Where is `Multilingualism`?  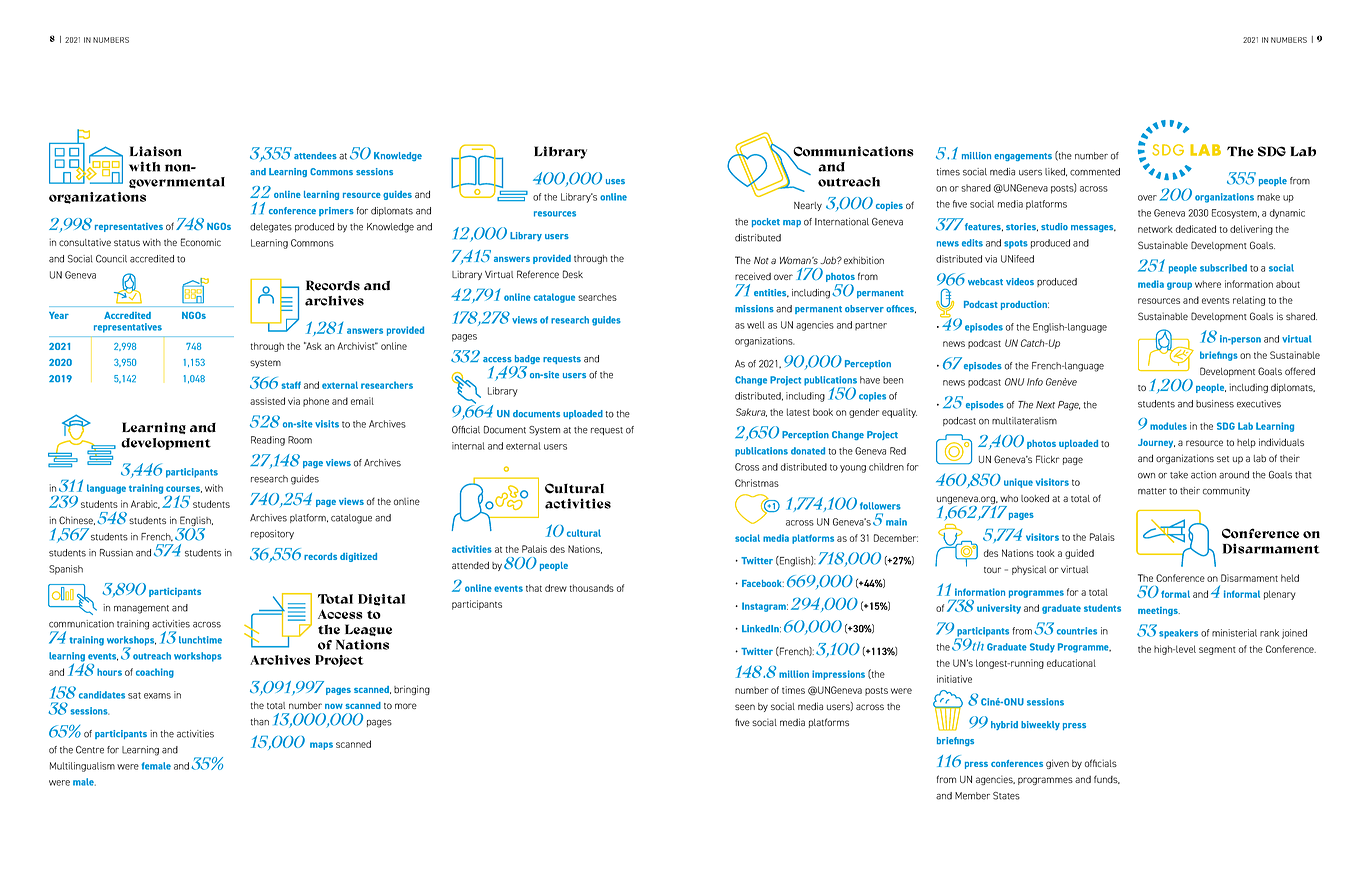 Multilingualism is located at coordinates (82, 767).
